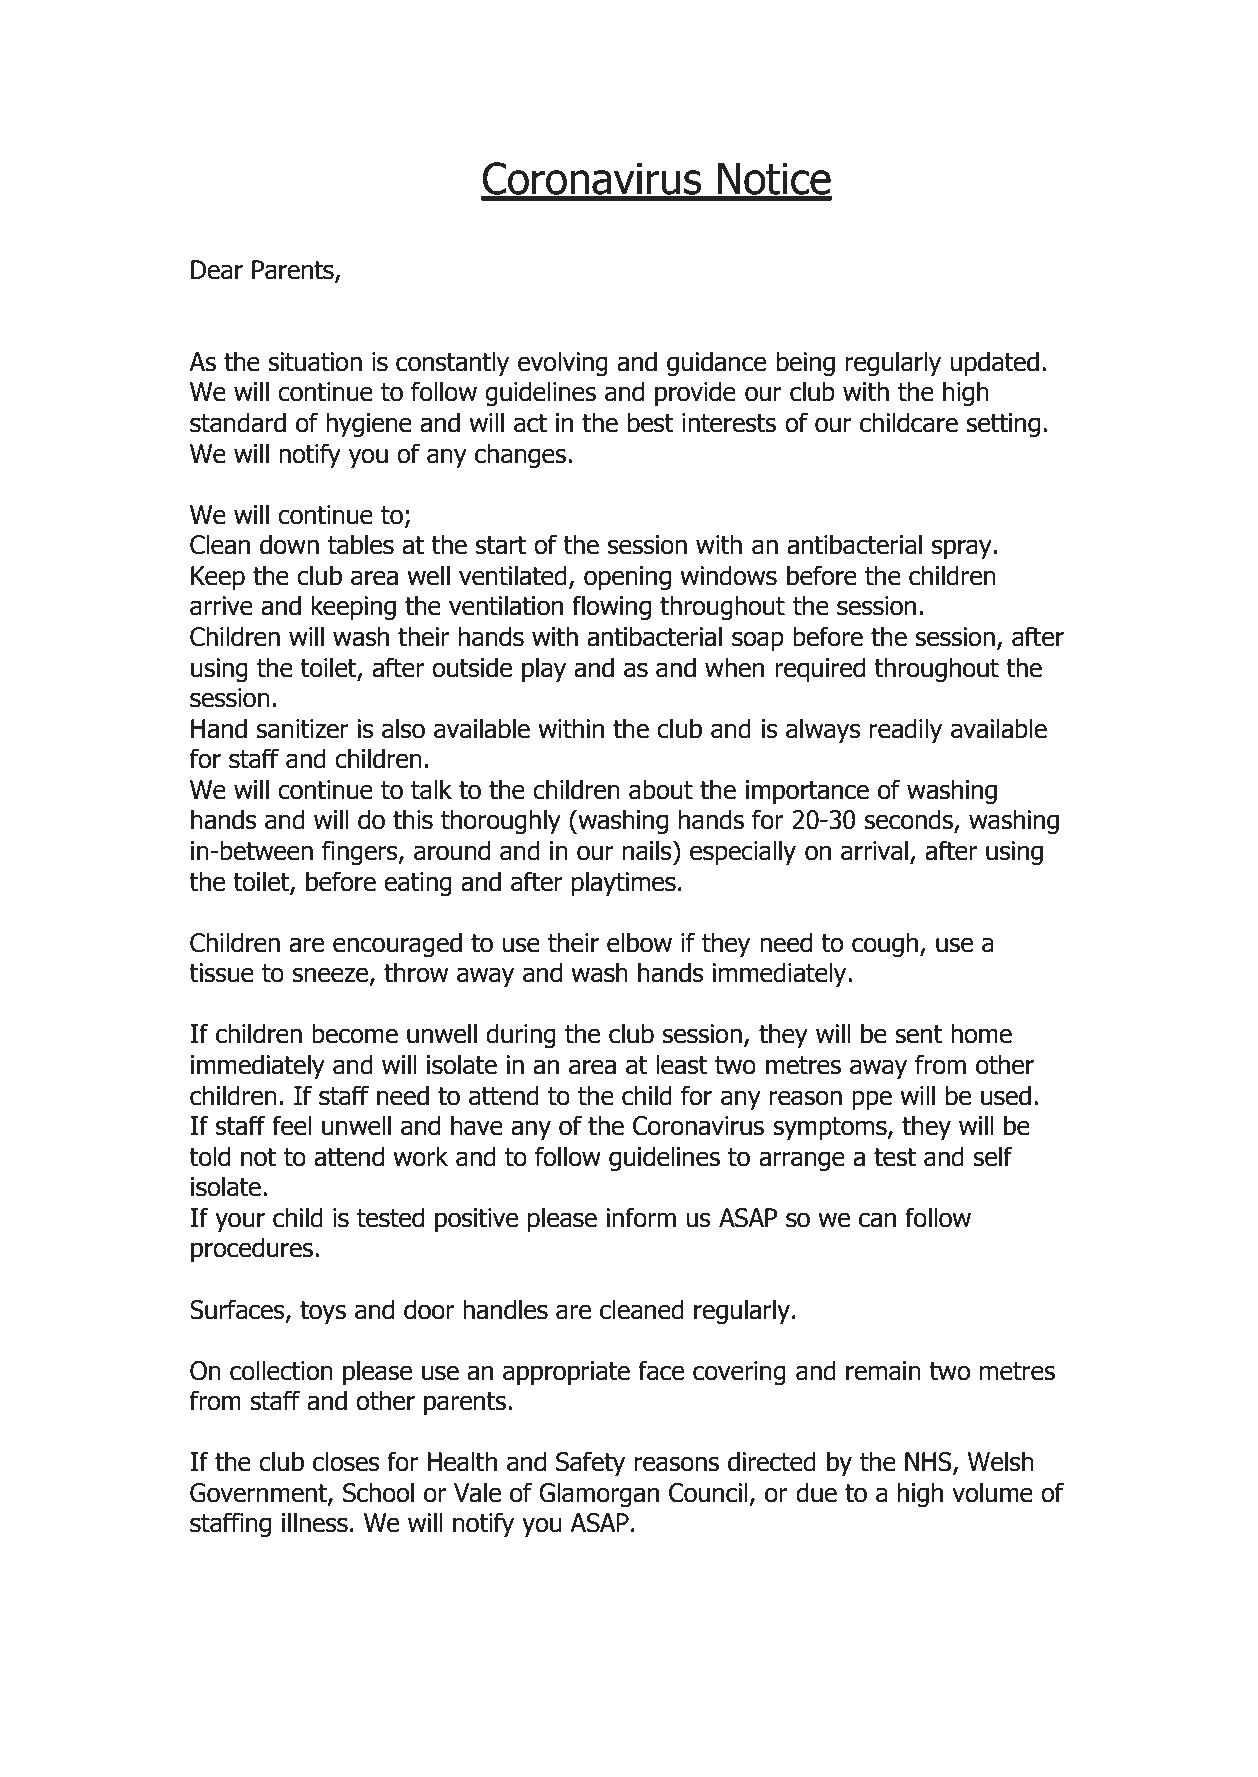  What do you see at coordinates (253, 1249) in the document?
I see `procedures` at bounding box center [253, 1249].
